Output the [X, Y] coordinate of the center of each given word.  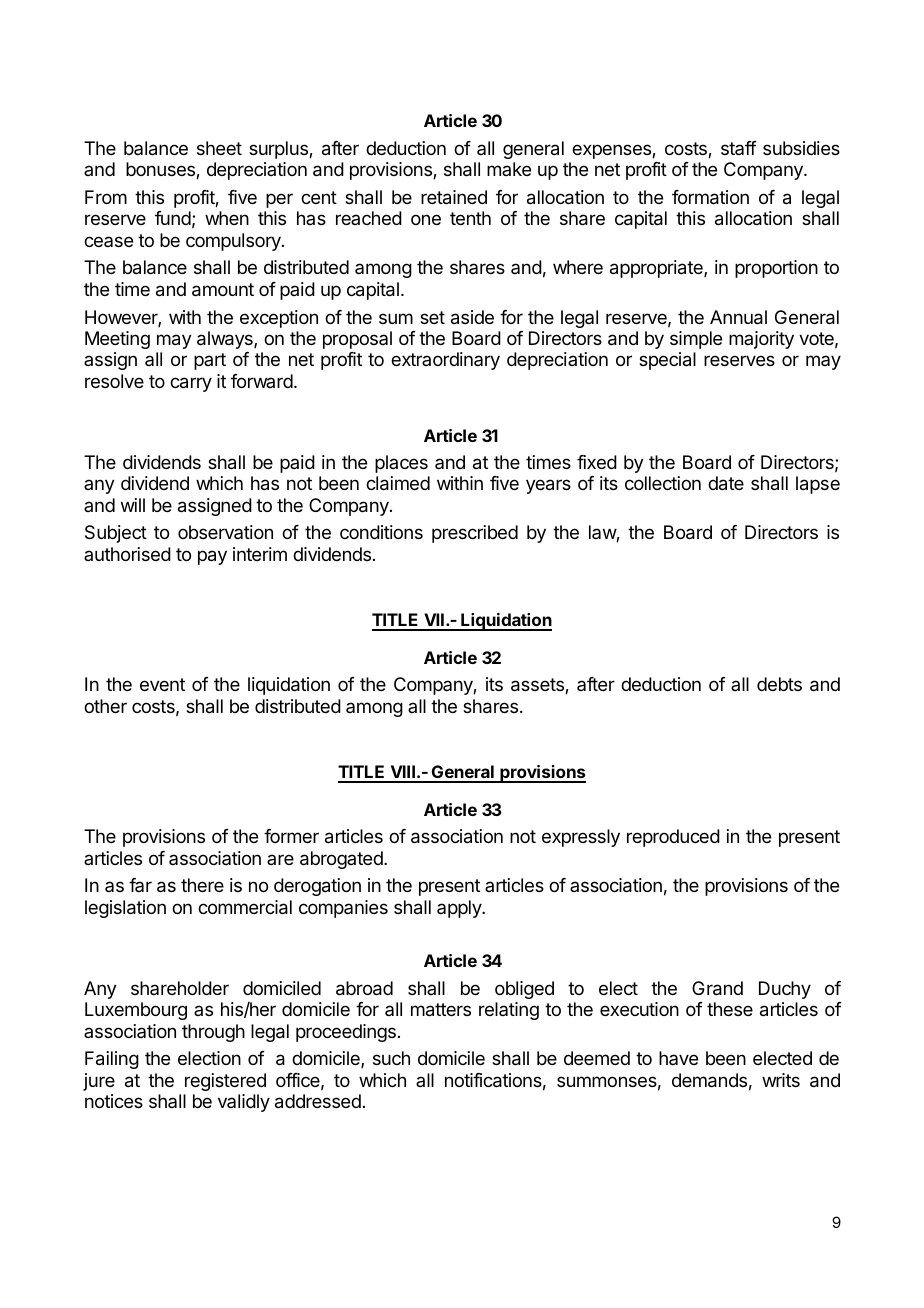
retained [454, 197]
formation [710, 197]
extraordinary [445, 361]
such [391, 1058]
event [162, 684]
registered [225, 1082]
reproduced [673, 838]
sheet [219, 148]
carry [191, 384]
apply [460, 909]
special [667, 361]
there [202, 885]
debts [779, 684]
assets [538, 686]
